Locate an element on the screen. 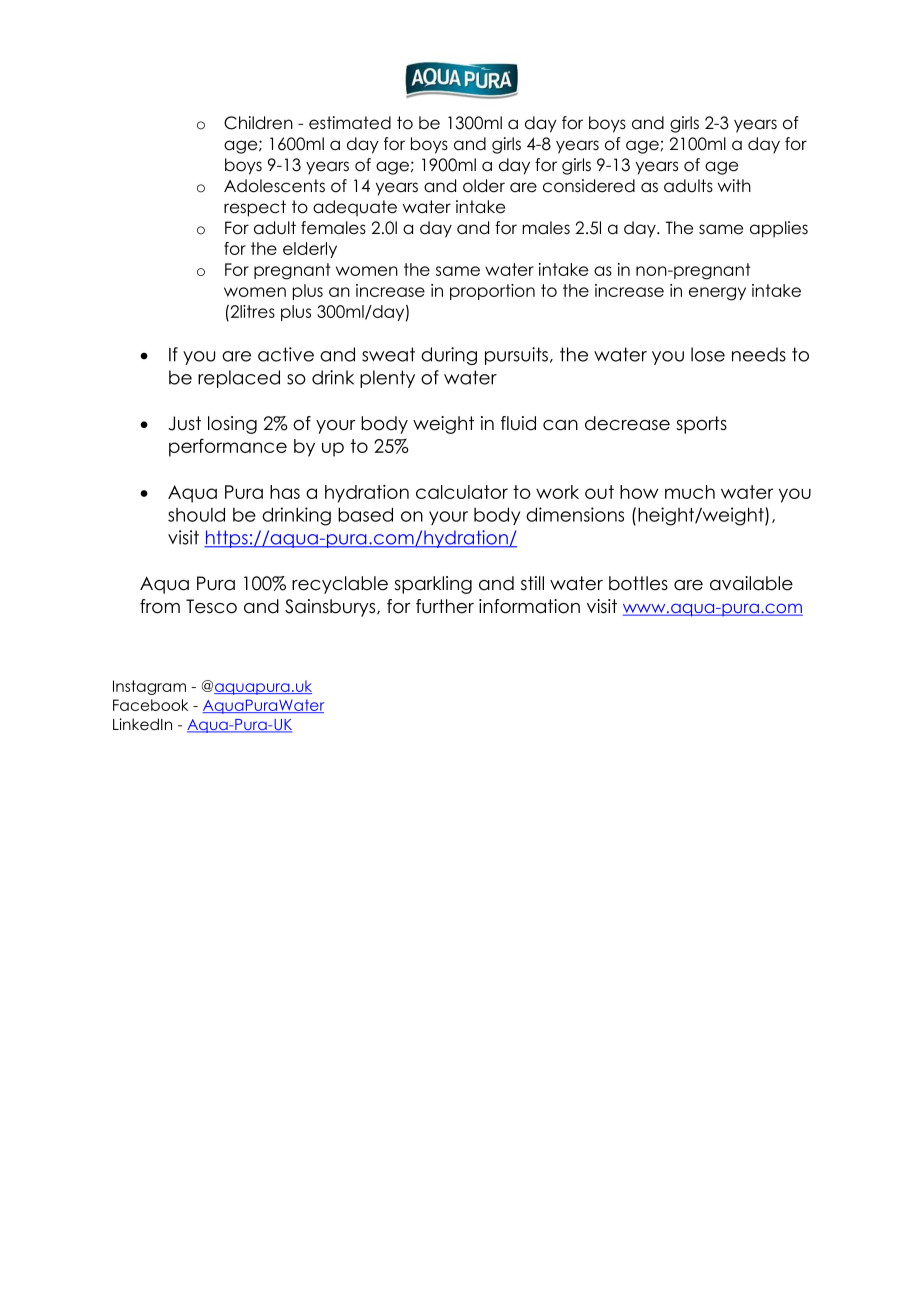 The height and width of the screenshot is (1309, 924). available is located at coordinates (751, 583).
